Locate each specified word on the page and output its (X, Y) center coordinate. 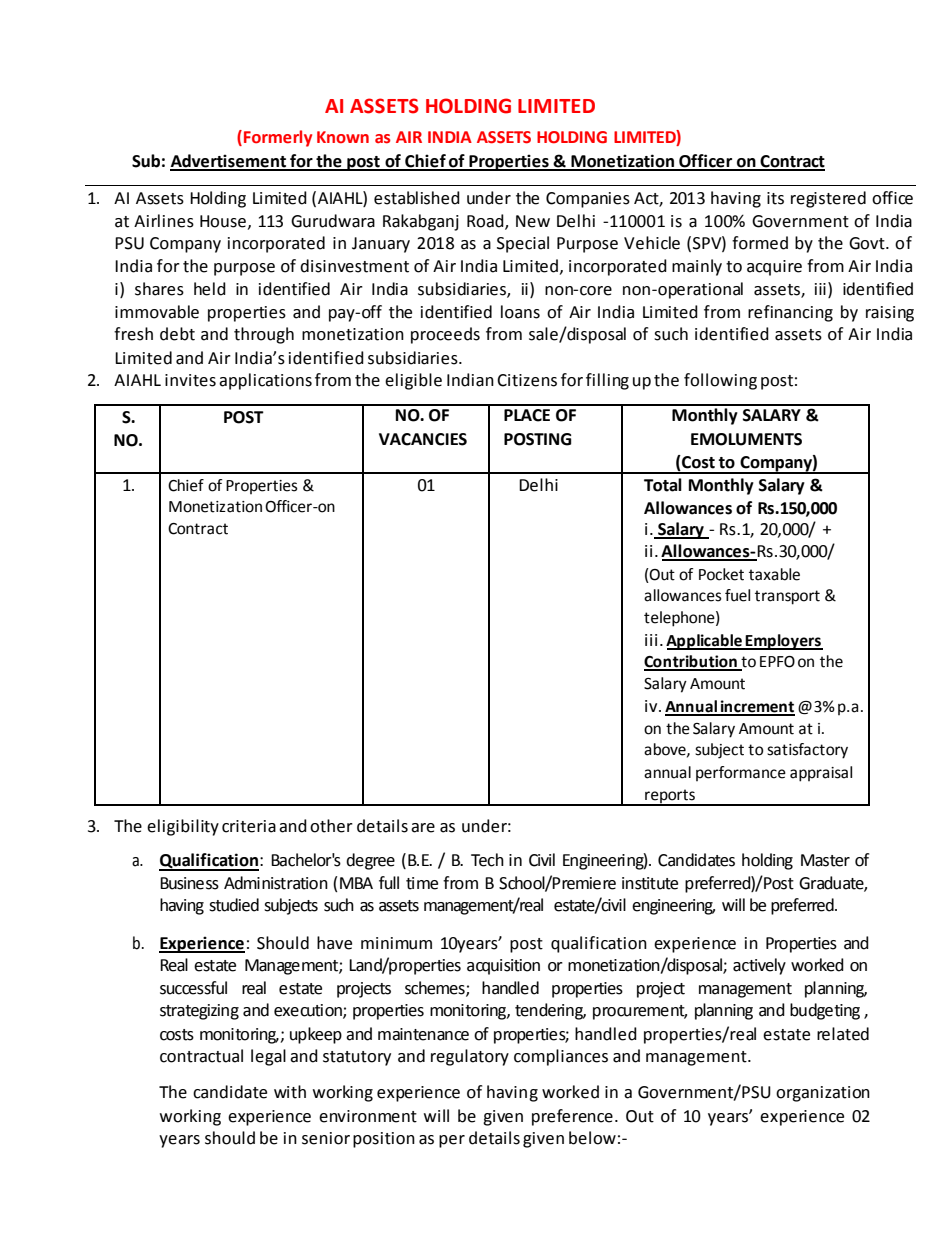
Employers (783, 642)
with (290, 1092)
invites (190, 380)
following (720, 381)
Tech (487, 860)
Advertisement (229, 162)
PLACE (527, 415)
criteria (249, 826)
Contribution (691, 662)
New (533, 221)
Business (189, 883)
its (775, 198)
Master (825, 860)
